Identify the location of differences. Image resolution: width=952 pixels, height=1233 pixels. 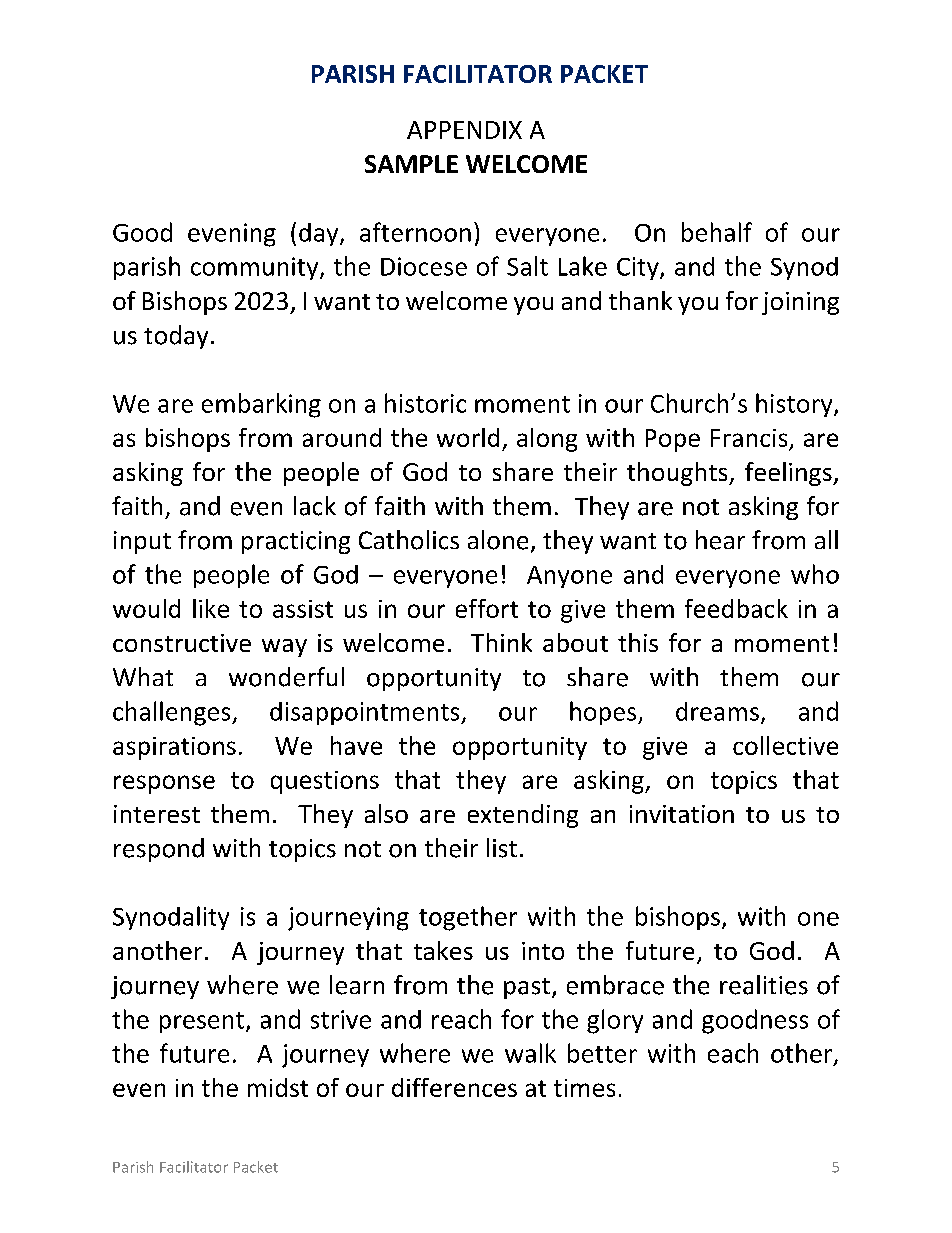
(454, 1087).
